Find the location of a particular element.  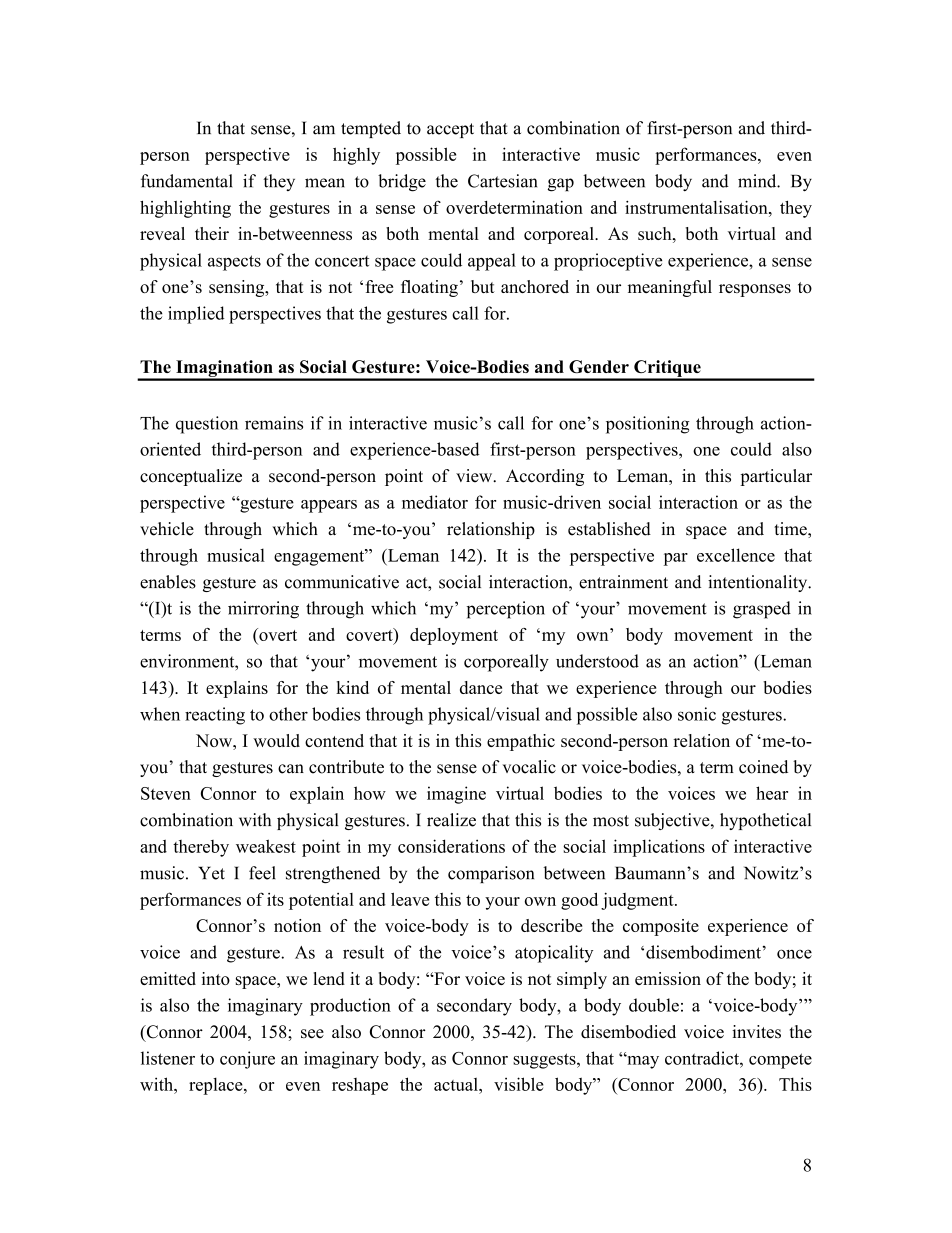

mirroring is located at coordinates (263, 610).
